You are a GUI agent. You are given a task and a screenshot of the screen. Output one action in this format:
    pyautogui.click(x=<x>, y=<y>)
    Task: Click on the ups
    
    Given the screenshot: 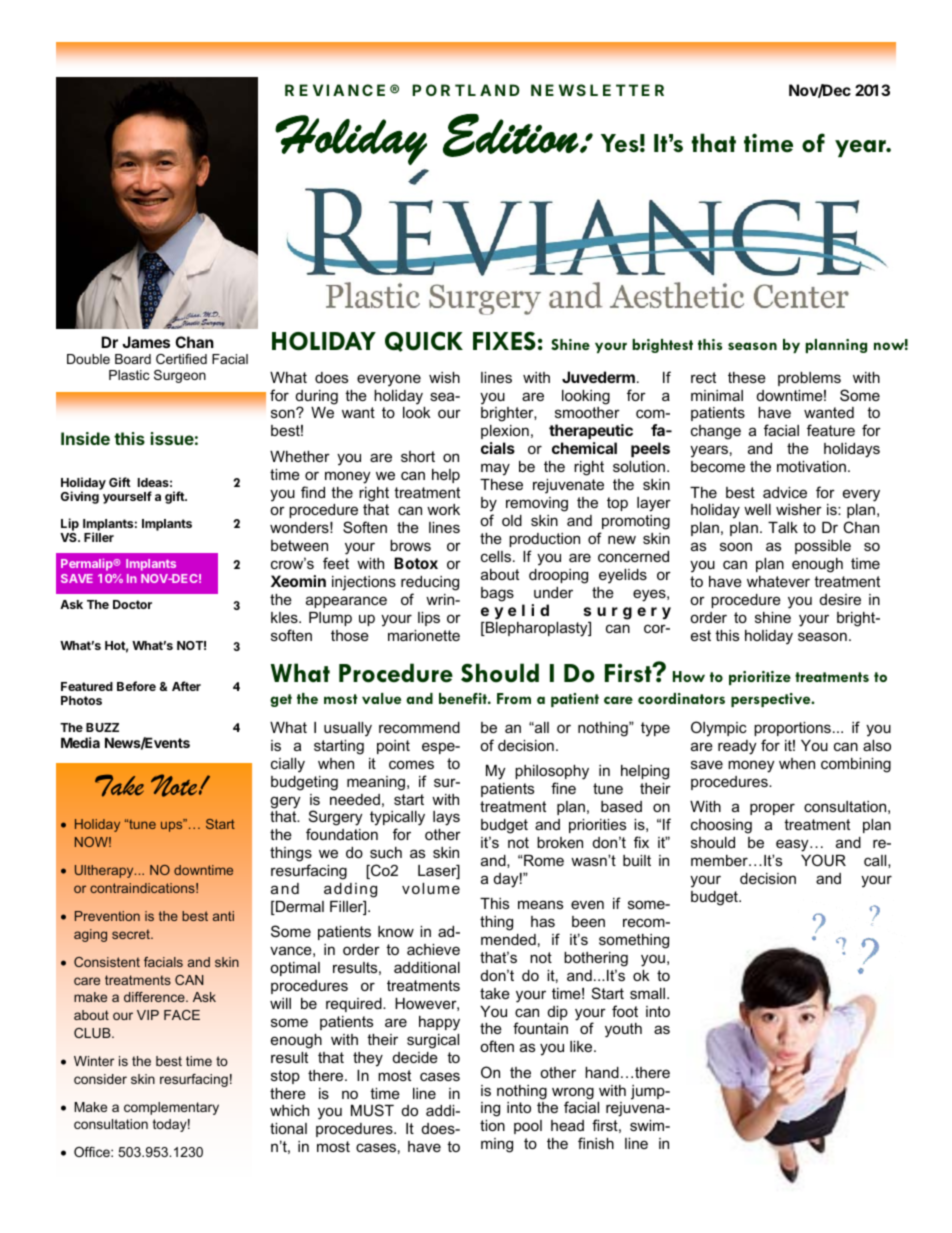 What is the action you would take?
    pyautogui.click(x=173, y=826)
